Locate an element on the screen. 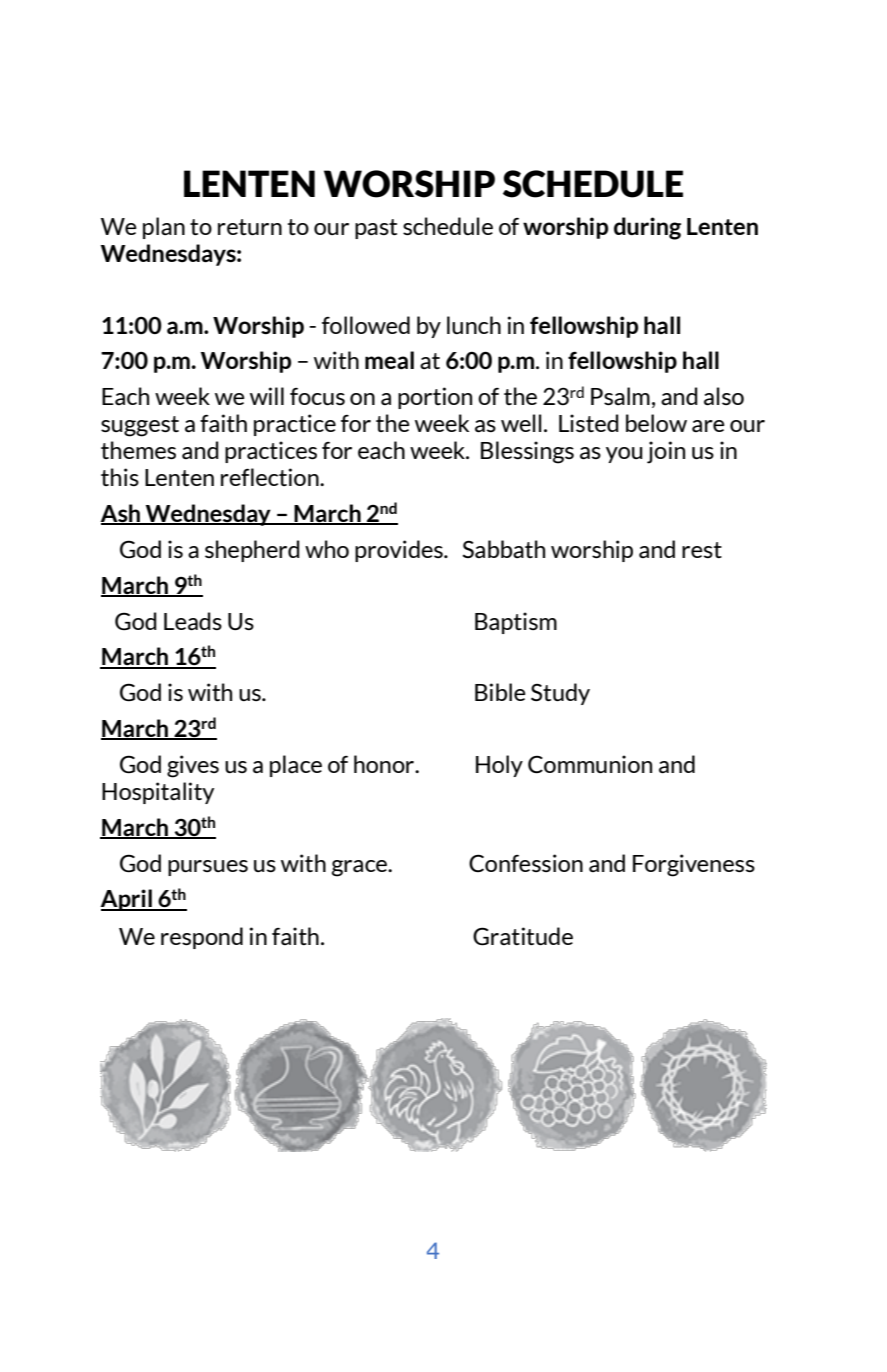 This screenshot has width=887, height=1372. Forgiveness is located at coordinates (694, 865).
